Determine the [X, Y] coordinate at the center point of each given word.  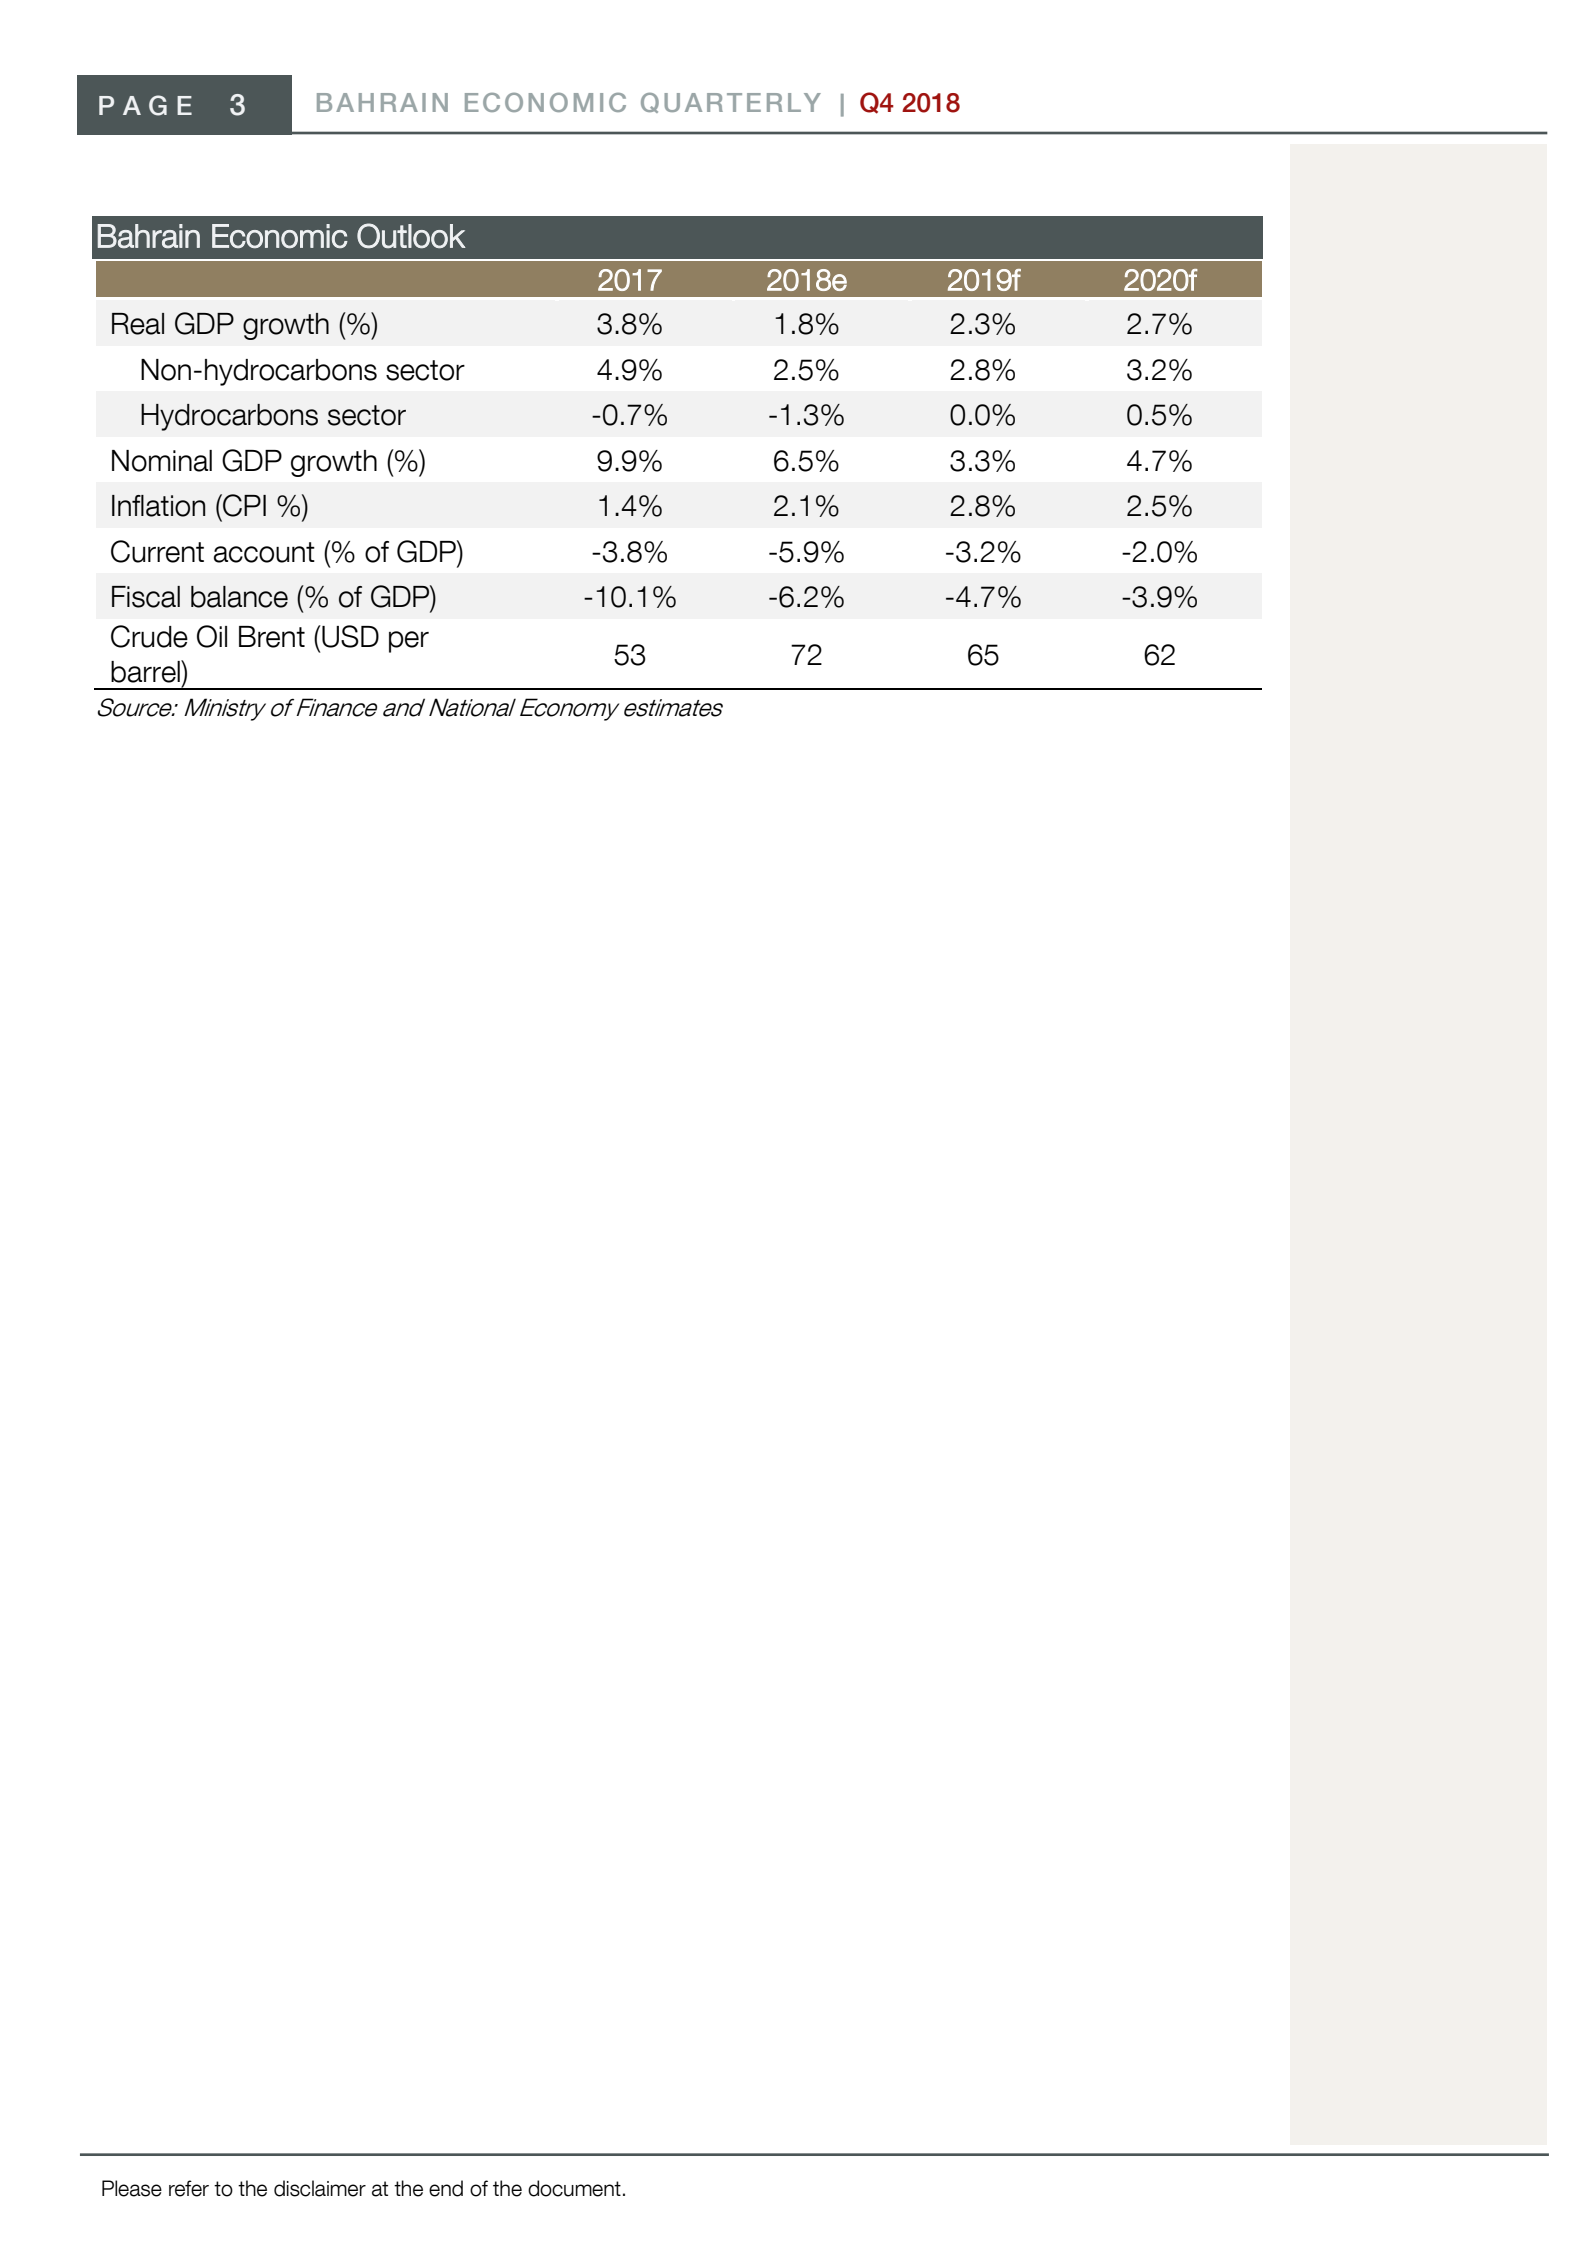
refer [189, 2188]
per [409, 642]
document [574, 2188]
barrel [146, 671]
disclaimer [320, 2188]
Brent [272, 637]
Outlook [411, 235]
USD [349, 636]
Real [138, 324]
